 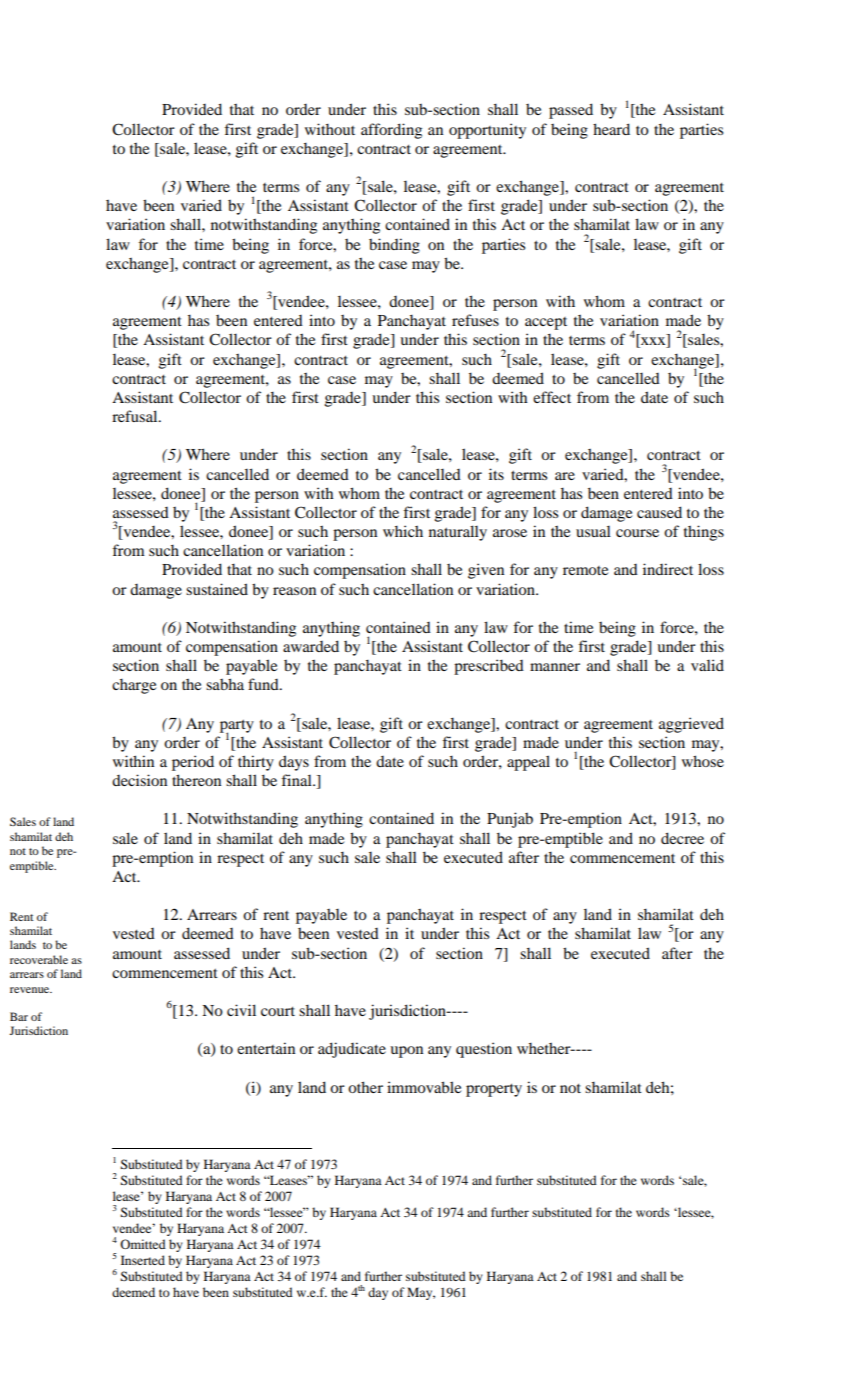 I want to click on awarded, so click(x=311, y=646).
